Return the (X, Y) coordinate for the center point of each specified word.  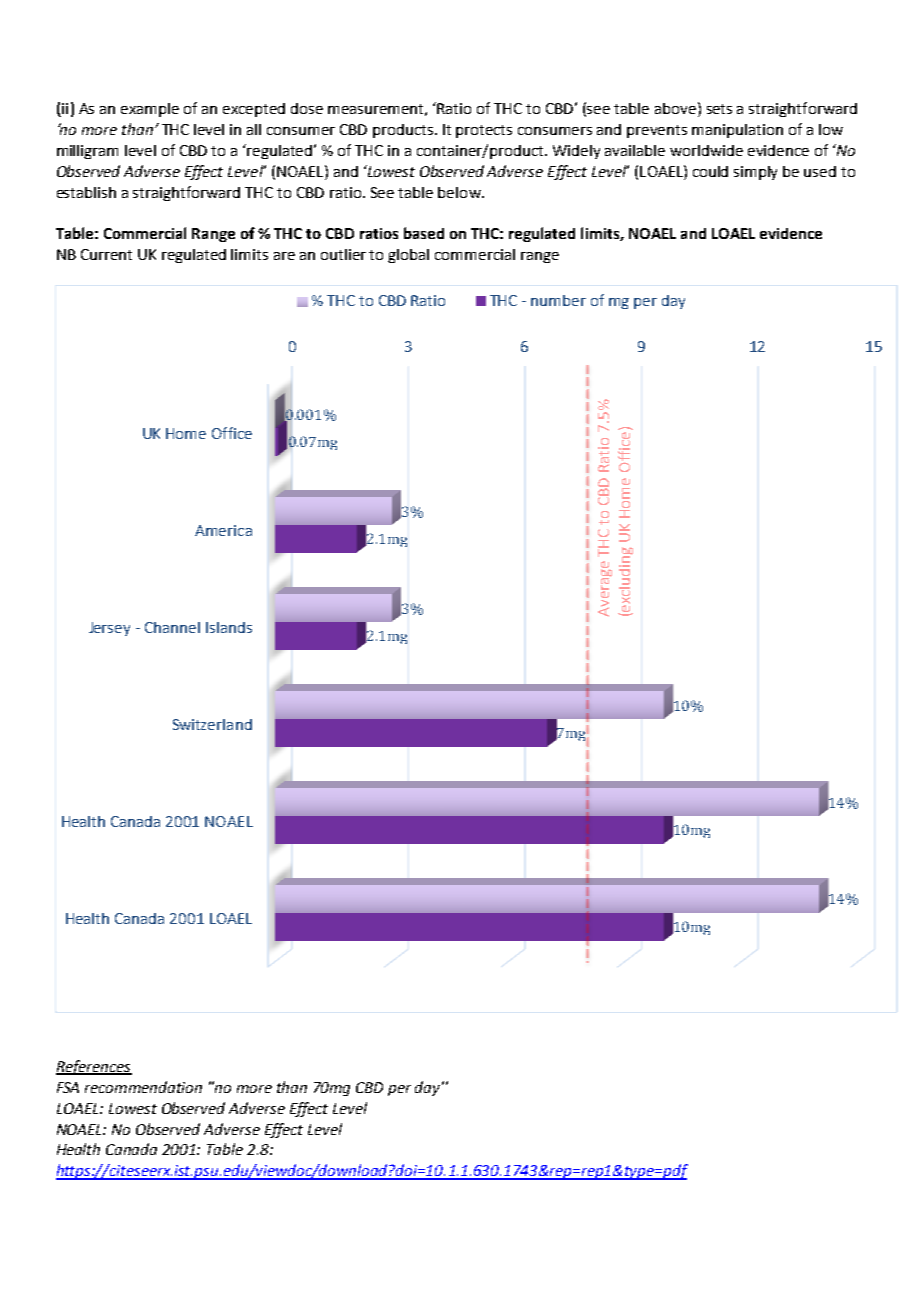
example (150, 110)
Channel (172, 627)
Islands (229, 627)
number (558, 300)
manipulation (737, 131)
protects (484, 131)
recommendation (143, 1087)
